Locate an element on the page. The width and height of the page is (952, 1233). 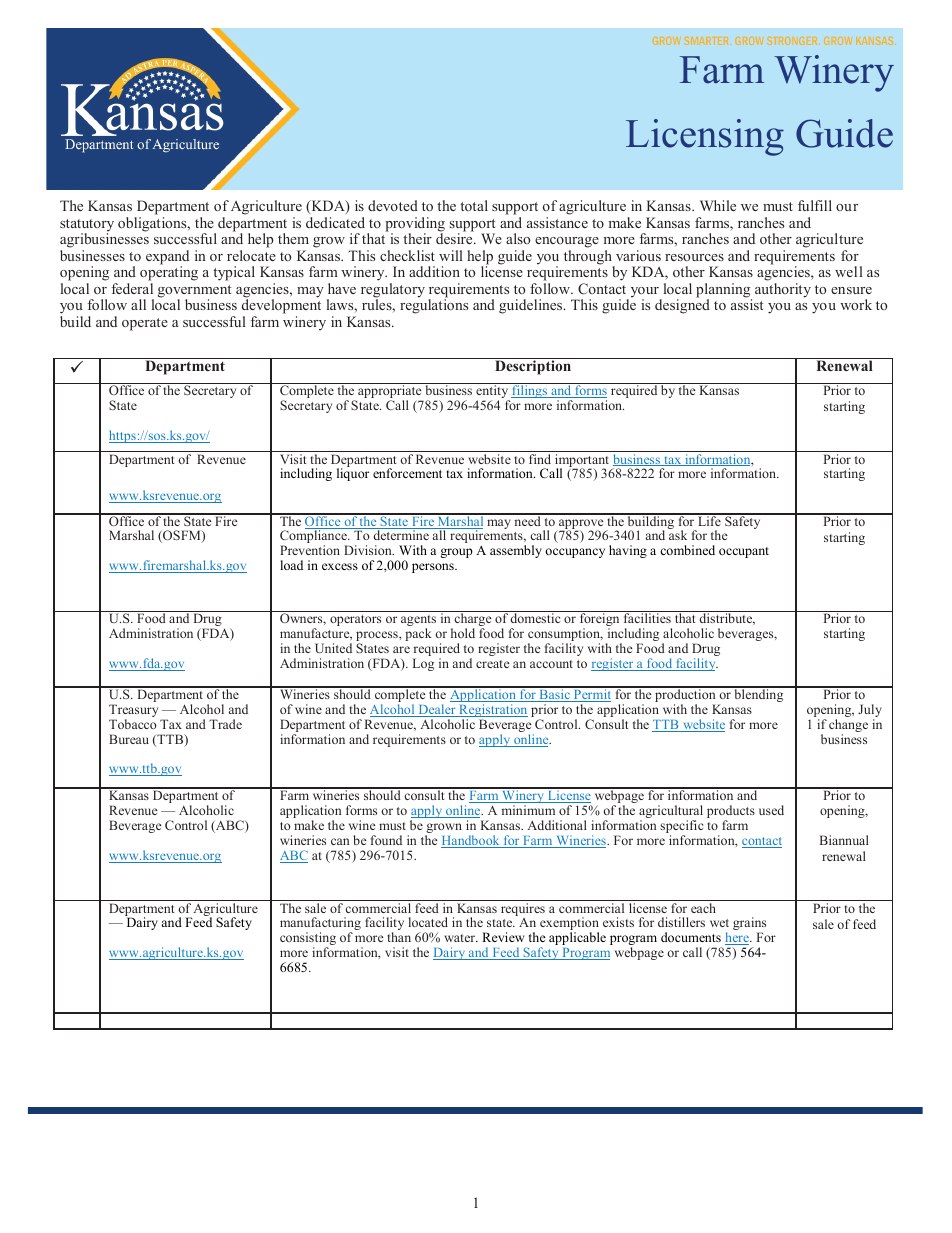
group is located at coordinates (456, 553).
